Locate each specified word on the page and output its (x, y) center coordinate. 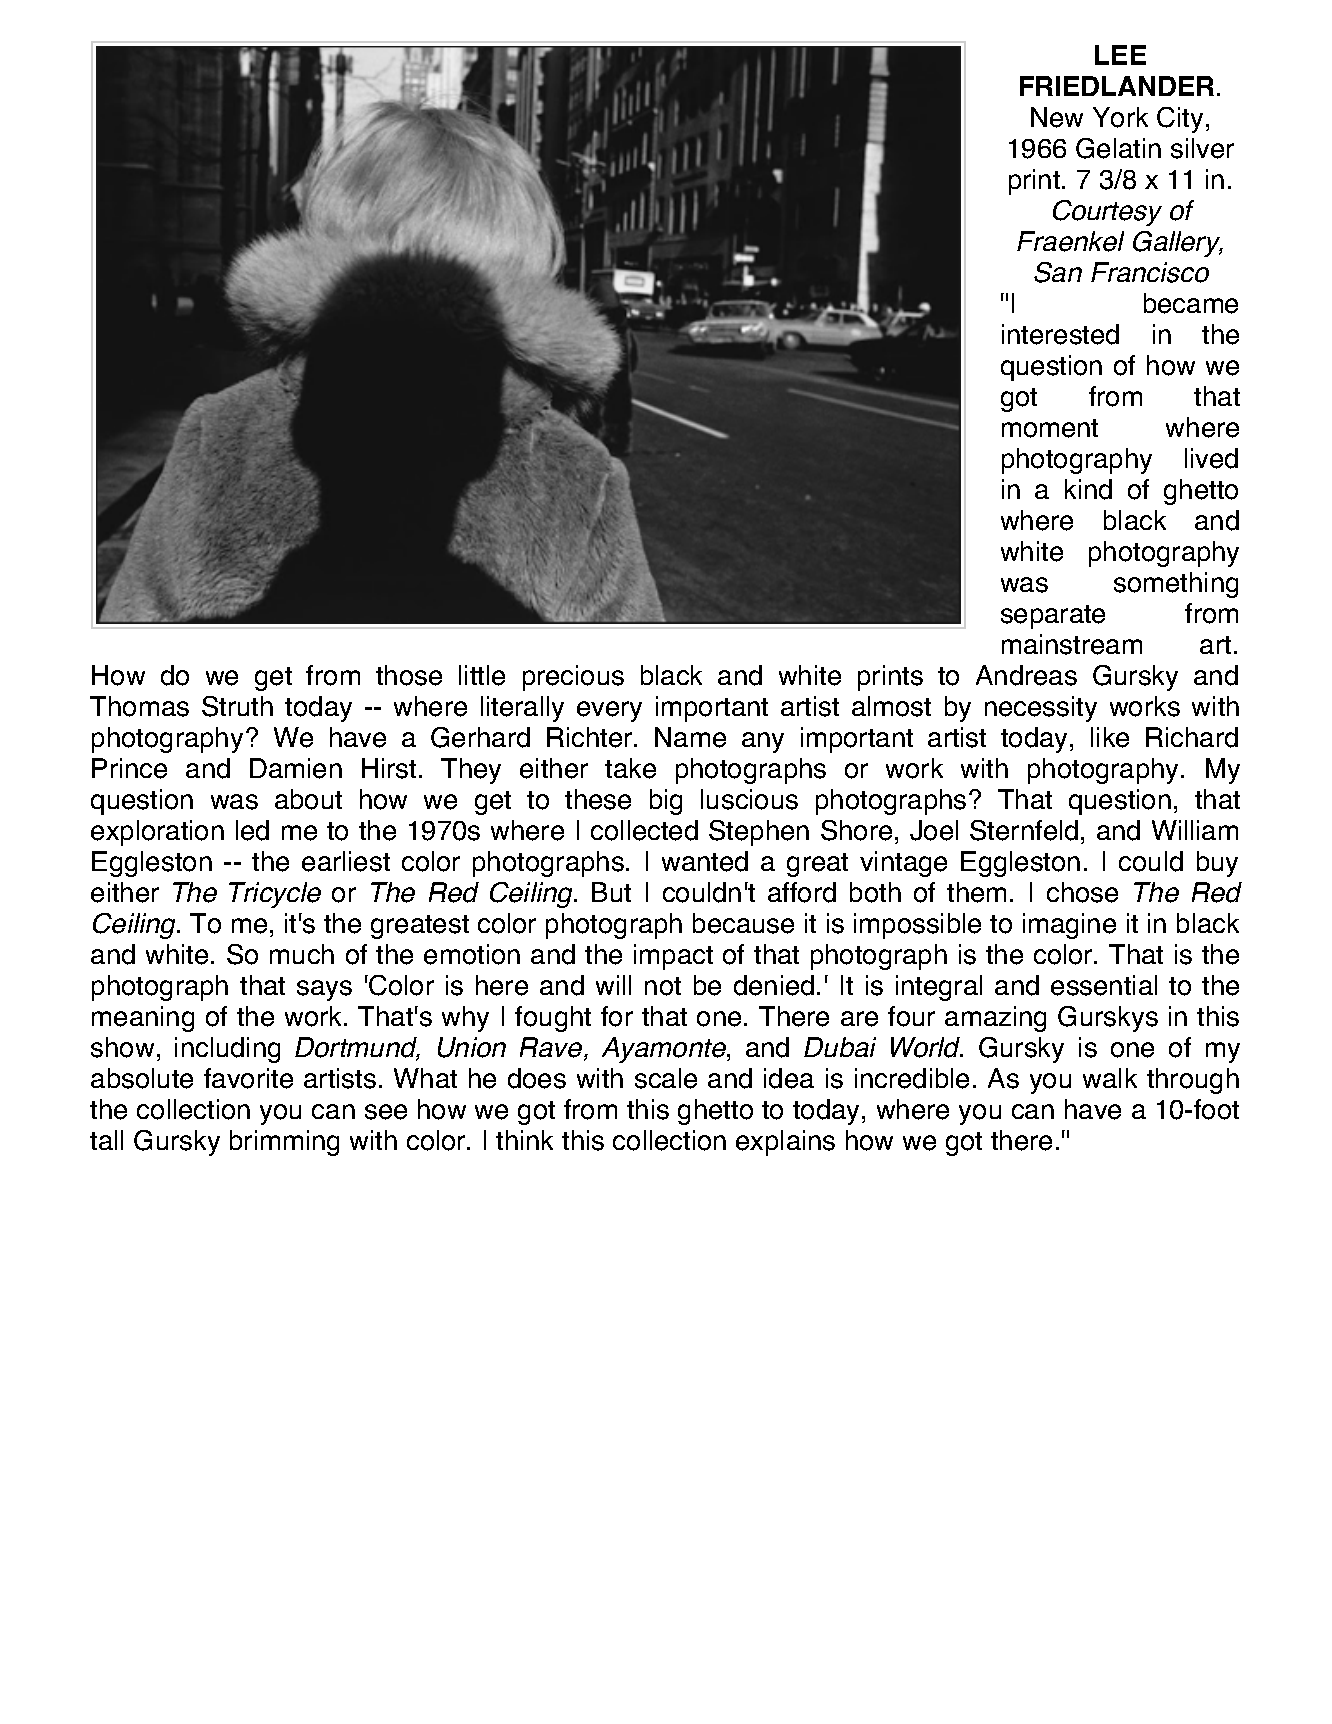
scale (666, 1078)
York (1120, 117)
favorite (248, 1078)
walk (1110, 1078)
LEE (1120, 55)
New (1057, 117)
